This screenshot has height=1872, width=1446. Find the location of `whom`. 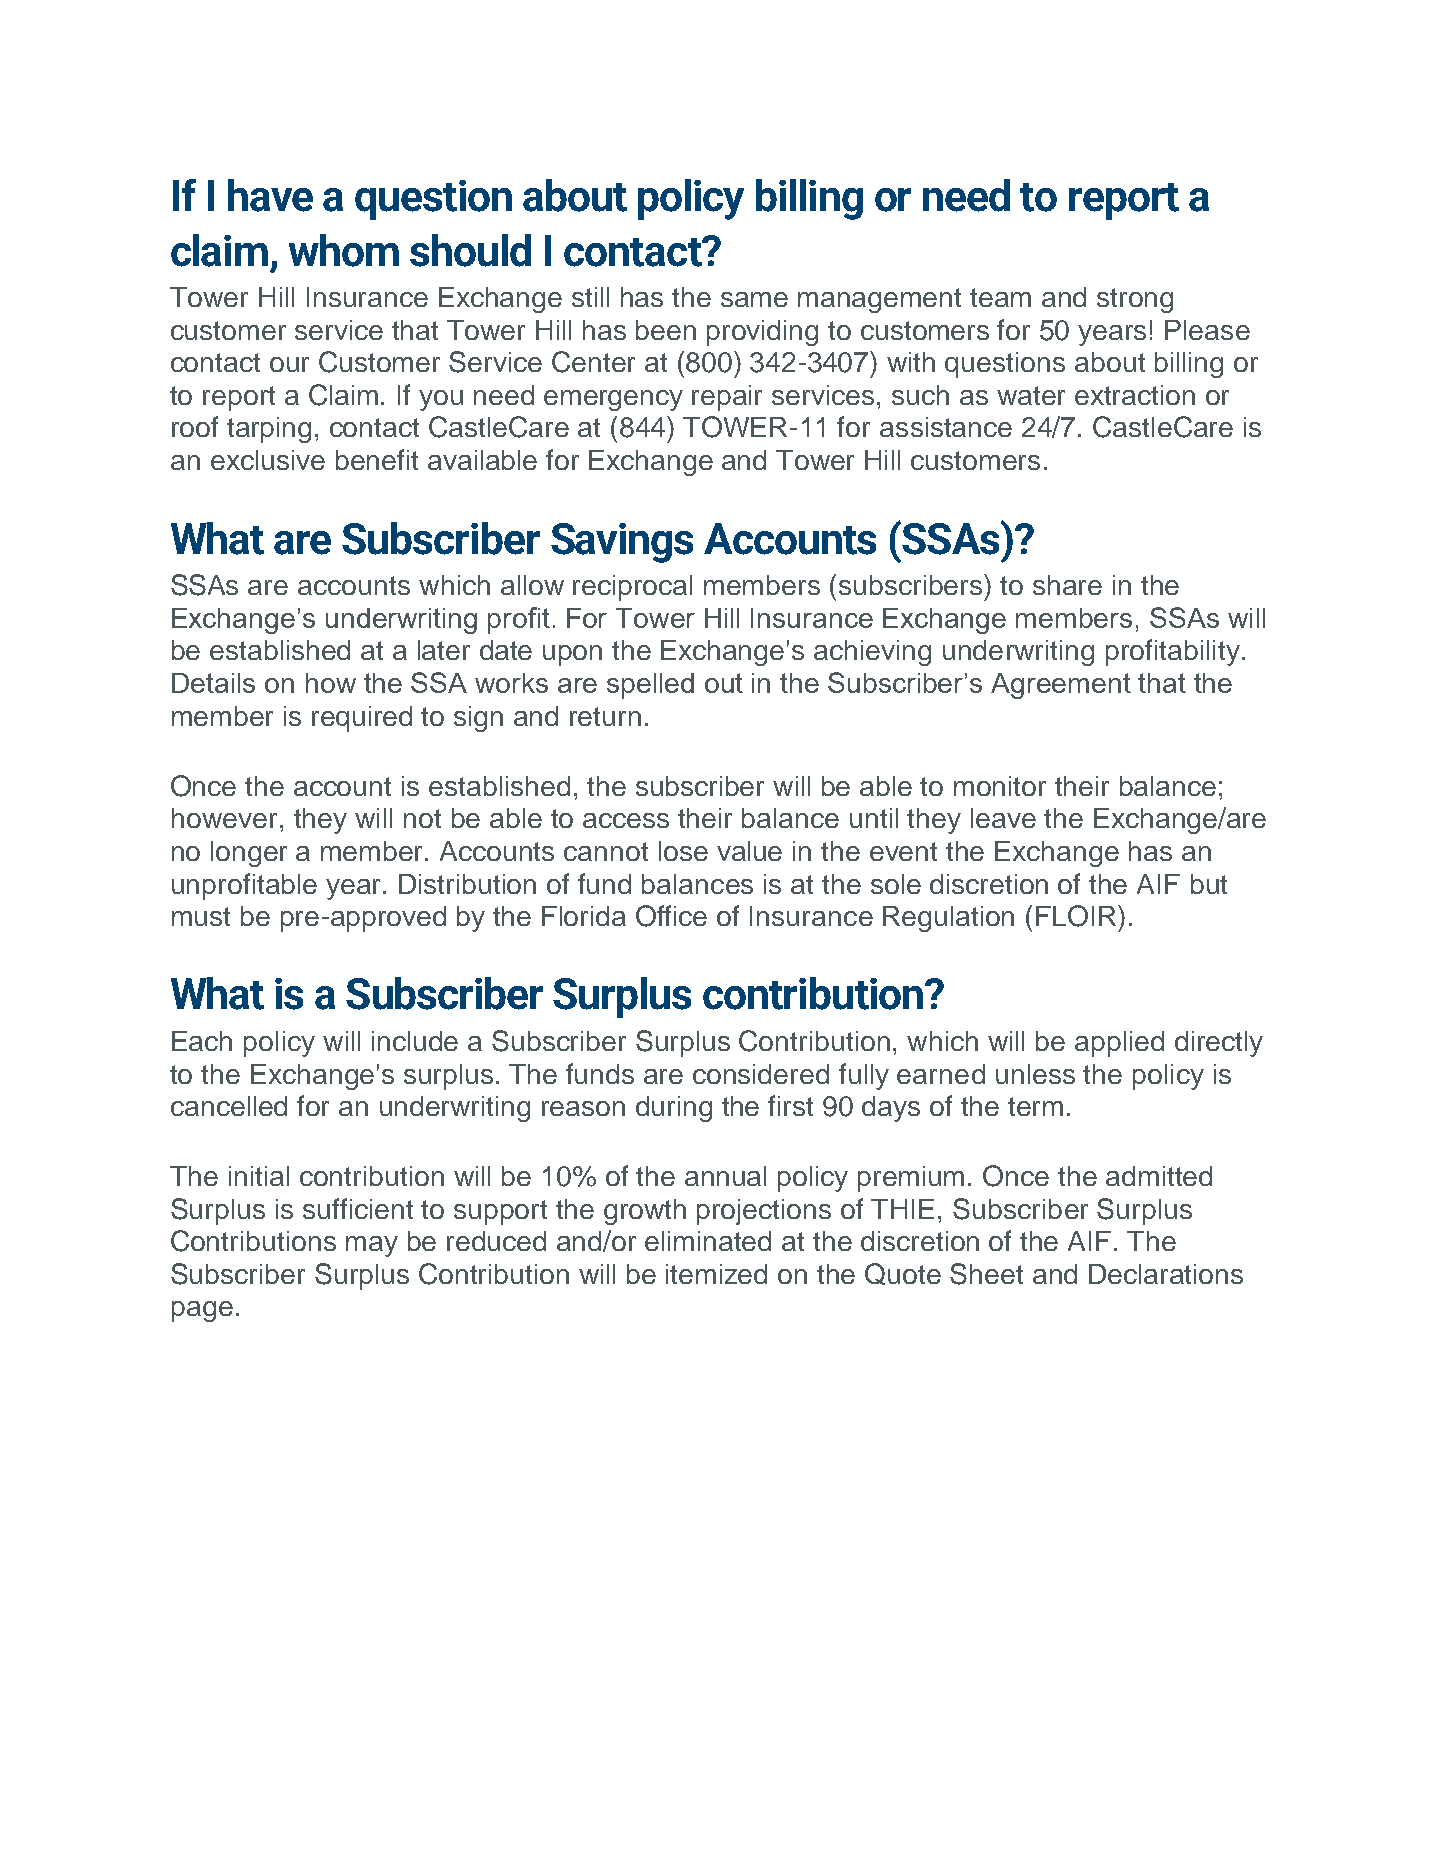

whom is located at coordinates (344, 250).
